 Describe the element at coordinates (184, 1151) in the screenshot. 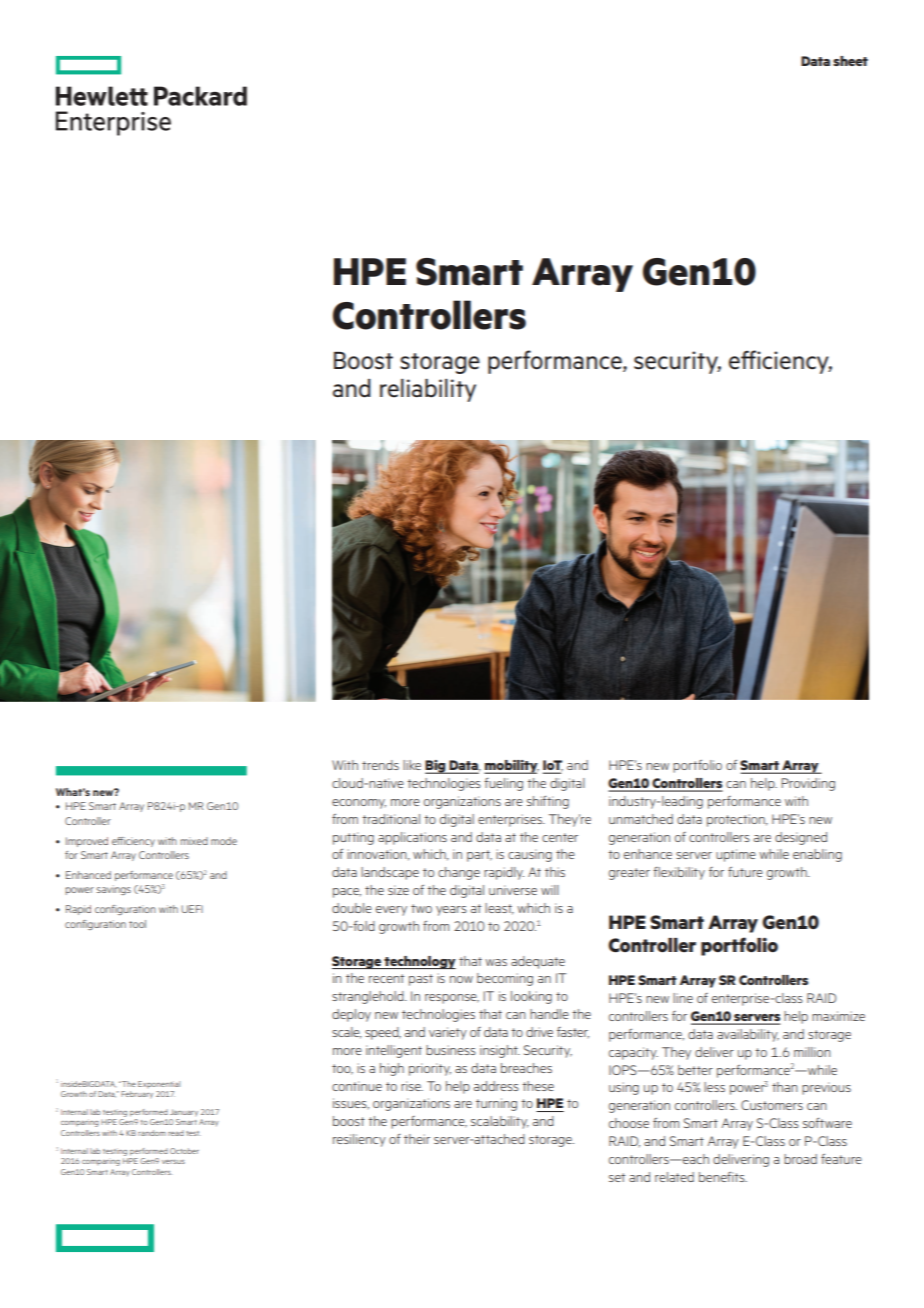

I see `October` at that location.
